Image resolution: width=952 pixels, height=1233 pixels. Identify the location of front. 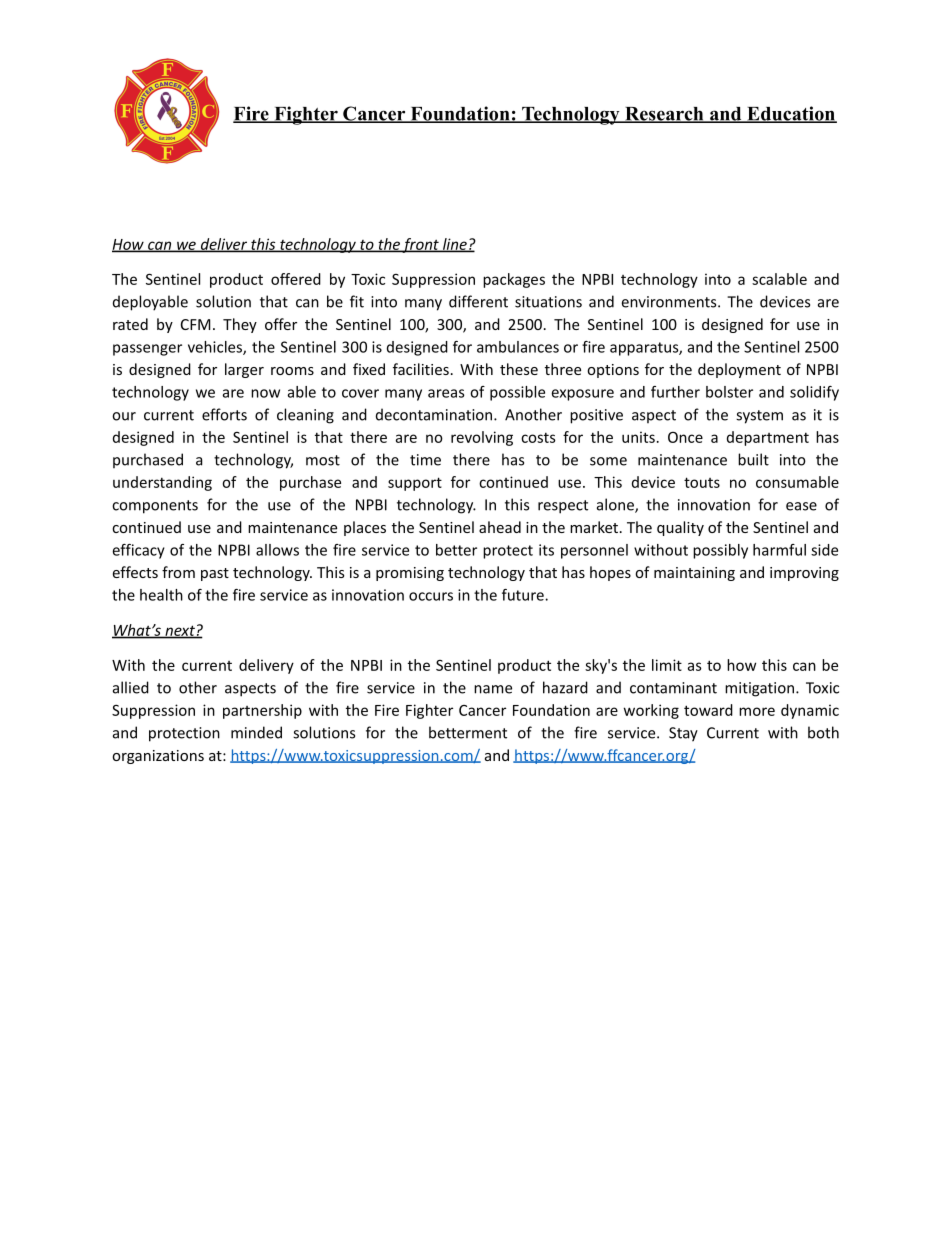
(421, 245).
